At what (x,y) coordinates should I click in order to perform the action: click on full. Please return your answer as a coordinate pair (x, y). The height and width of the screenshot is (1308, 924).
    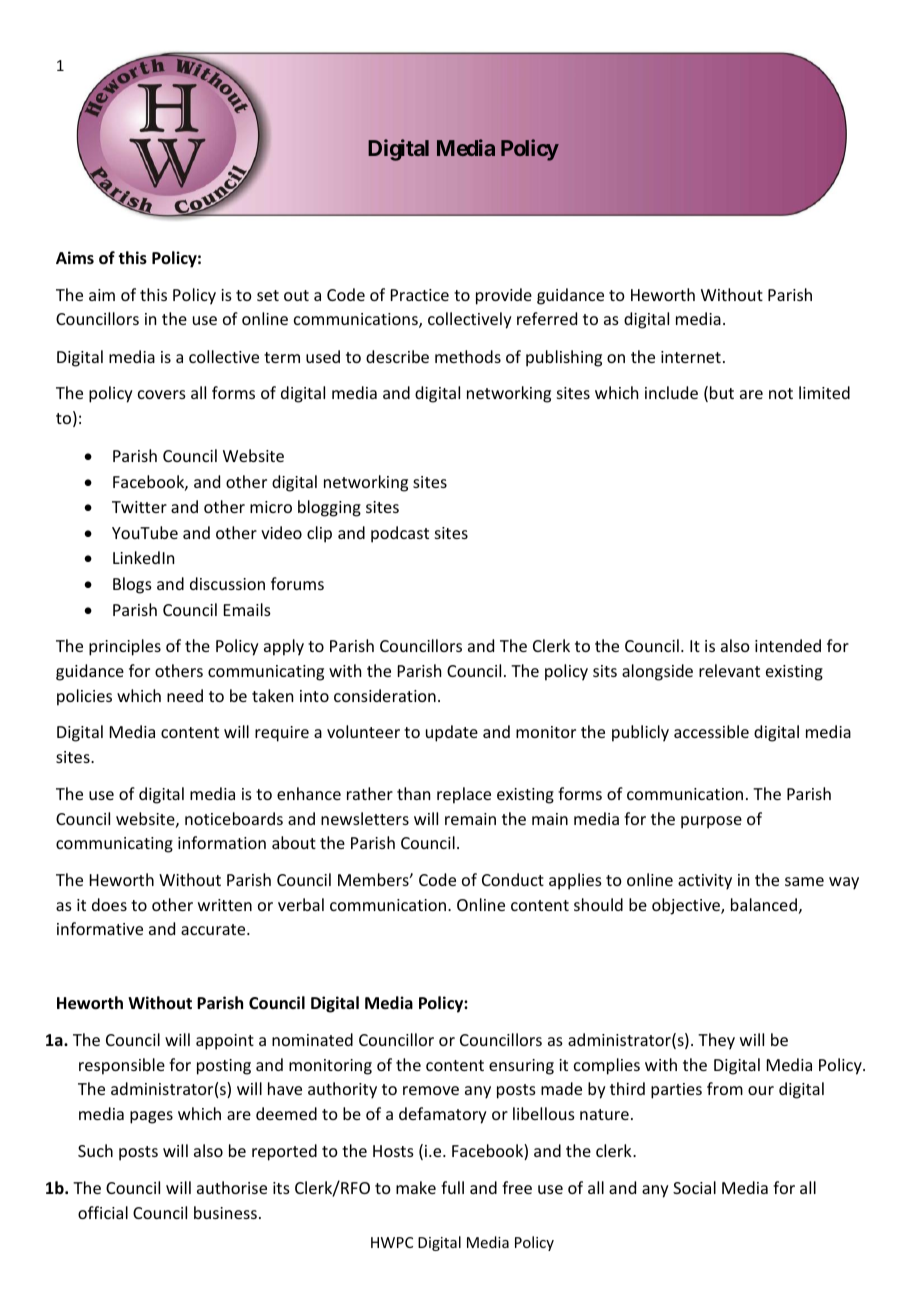
    Looking at the image, I should click on (452, 1187).
